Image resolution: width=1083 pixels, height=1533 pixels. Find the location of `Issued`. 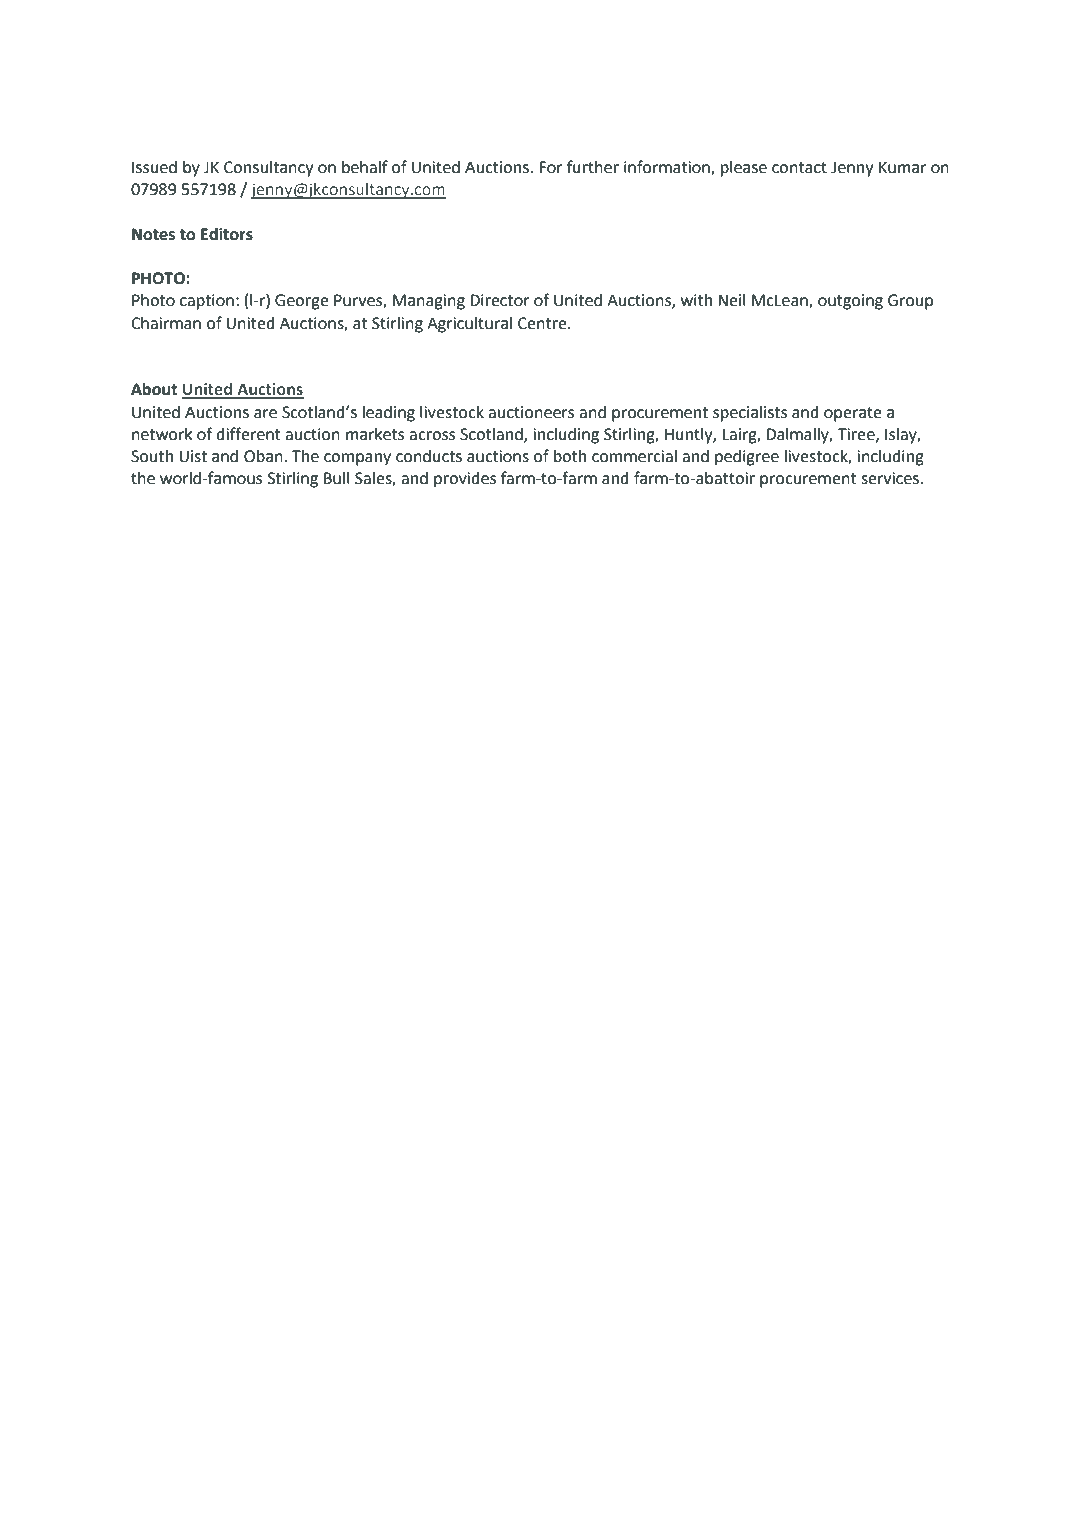

Issued is located at coordinates (154, 167).
